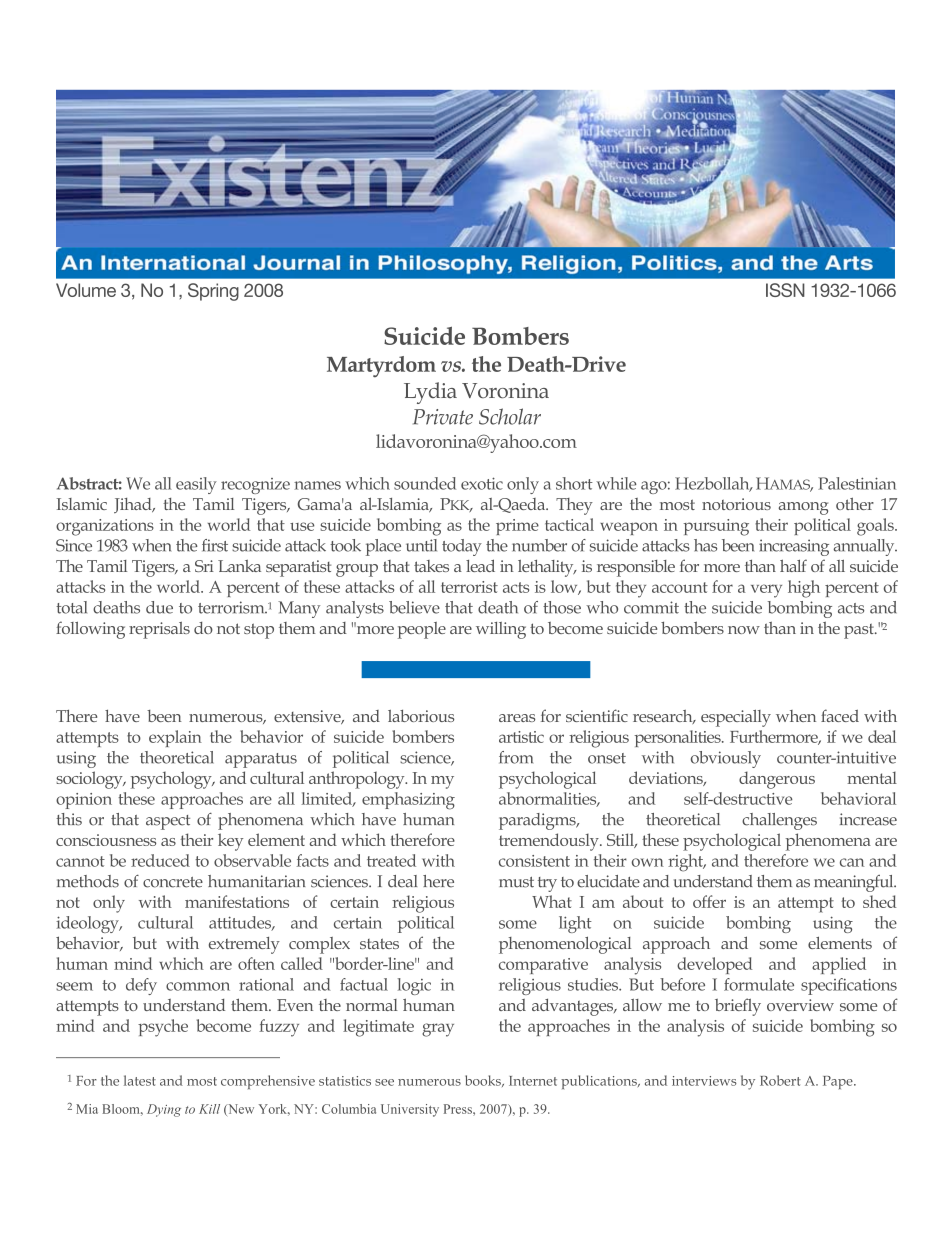  What do you see at coordinates (736, 718) in the screenshot?
I see `especially` at bounding box center [736, 718].
